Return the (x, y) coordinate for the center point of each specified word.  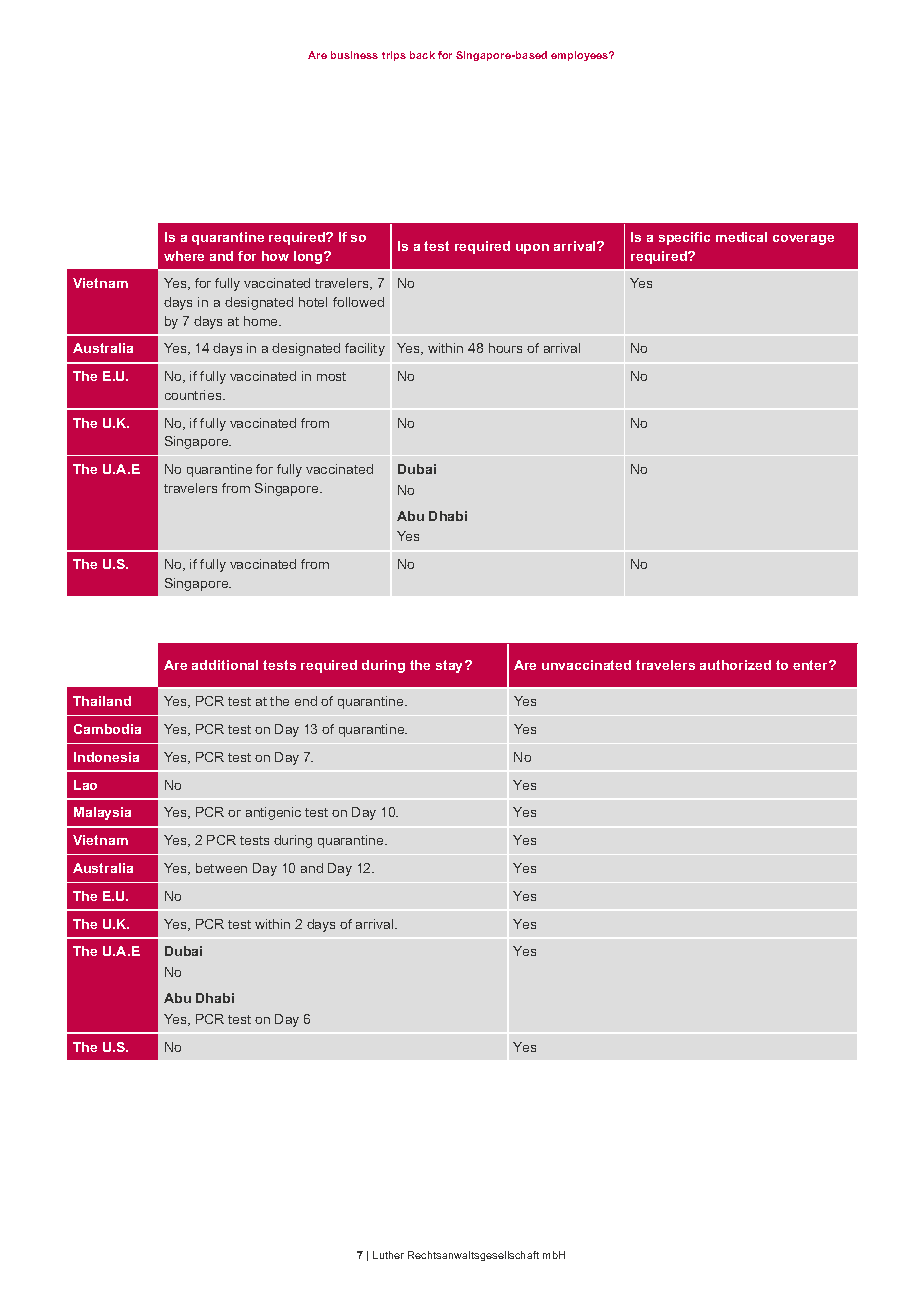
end (306, 701)
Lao (85, 785)
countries (194, 395)
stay (451, 666)
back (422, 55)
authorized (735, 665)
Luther (388, 1255)
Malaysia (102, 813)
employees (581, 56)
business (354, 55)
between (221, 868)
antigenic (273, 813)
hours (505, 348)
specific (684, 238)
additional (225, 665)
